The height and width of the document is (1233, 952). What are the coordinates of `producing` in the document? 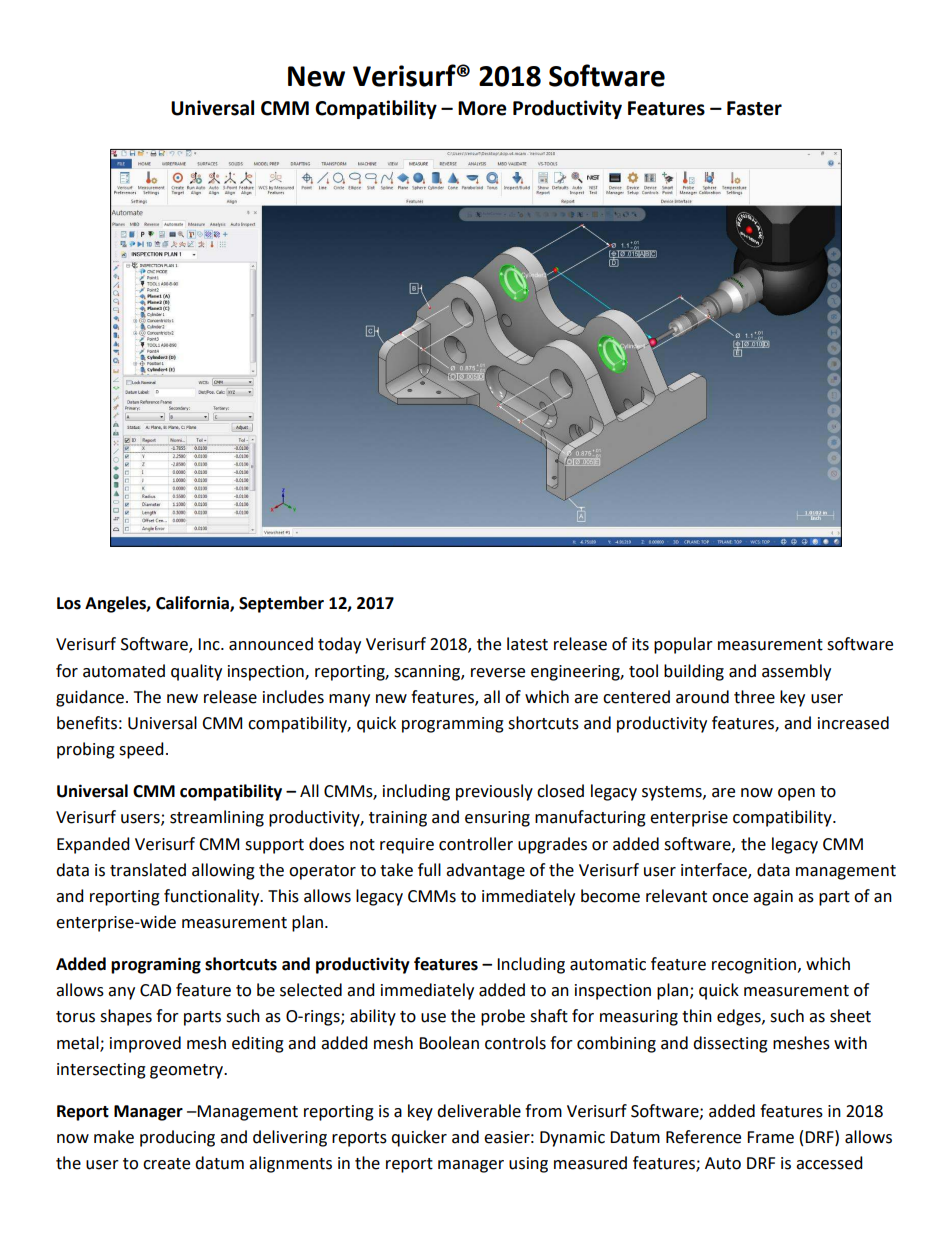 It's located at (177, 1138).
